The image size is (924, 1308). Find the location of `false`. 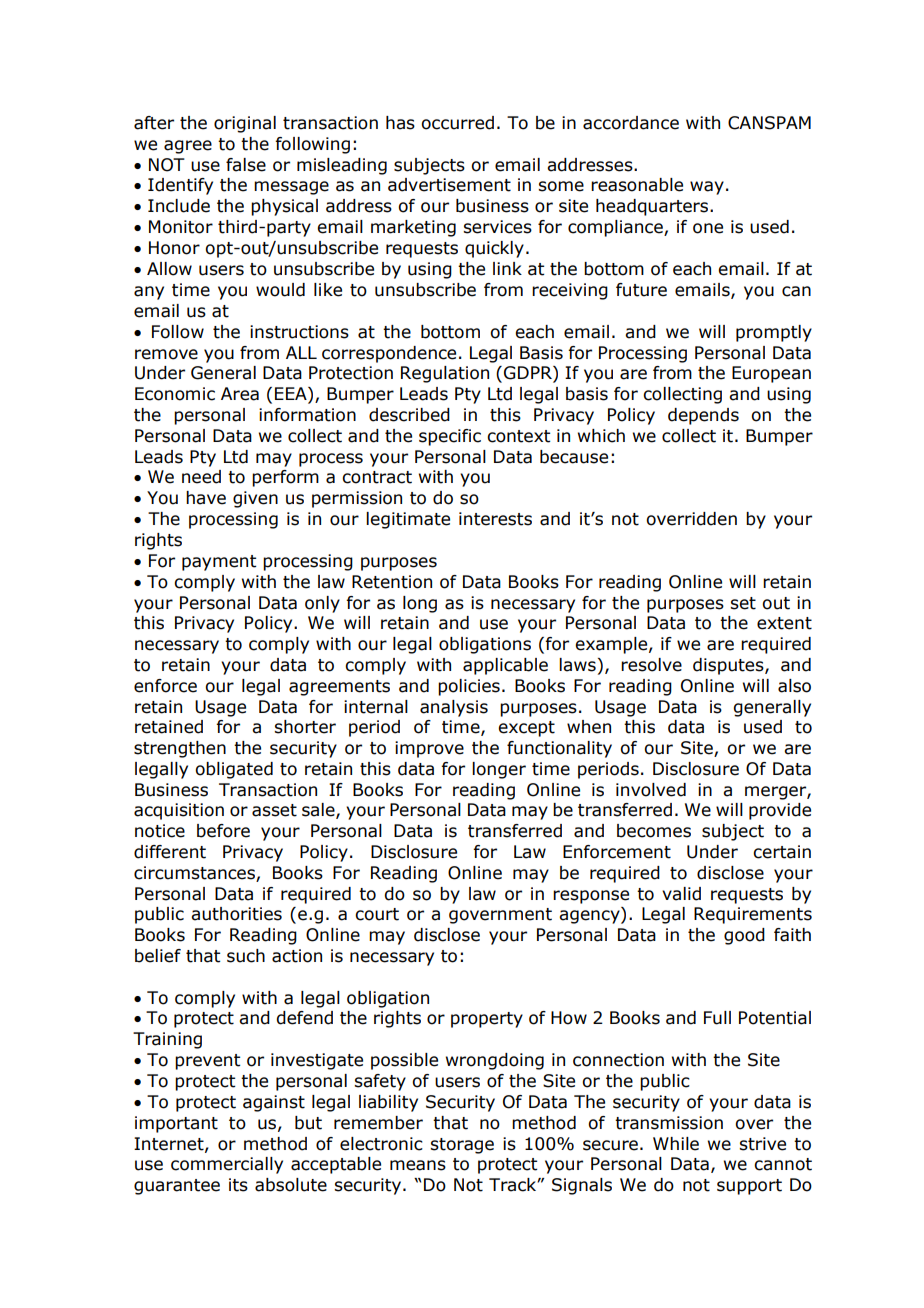

false is located at coordinates (246, 165).
